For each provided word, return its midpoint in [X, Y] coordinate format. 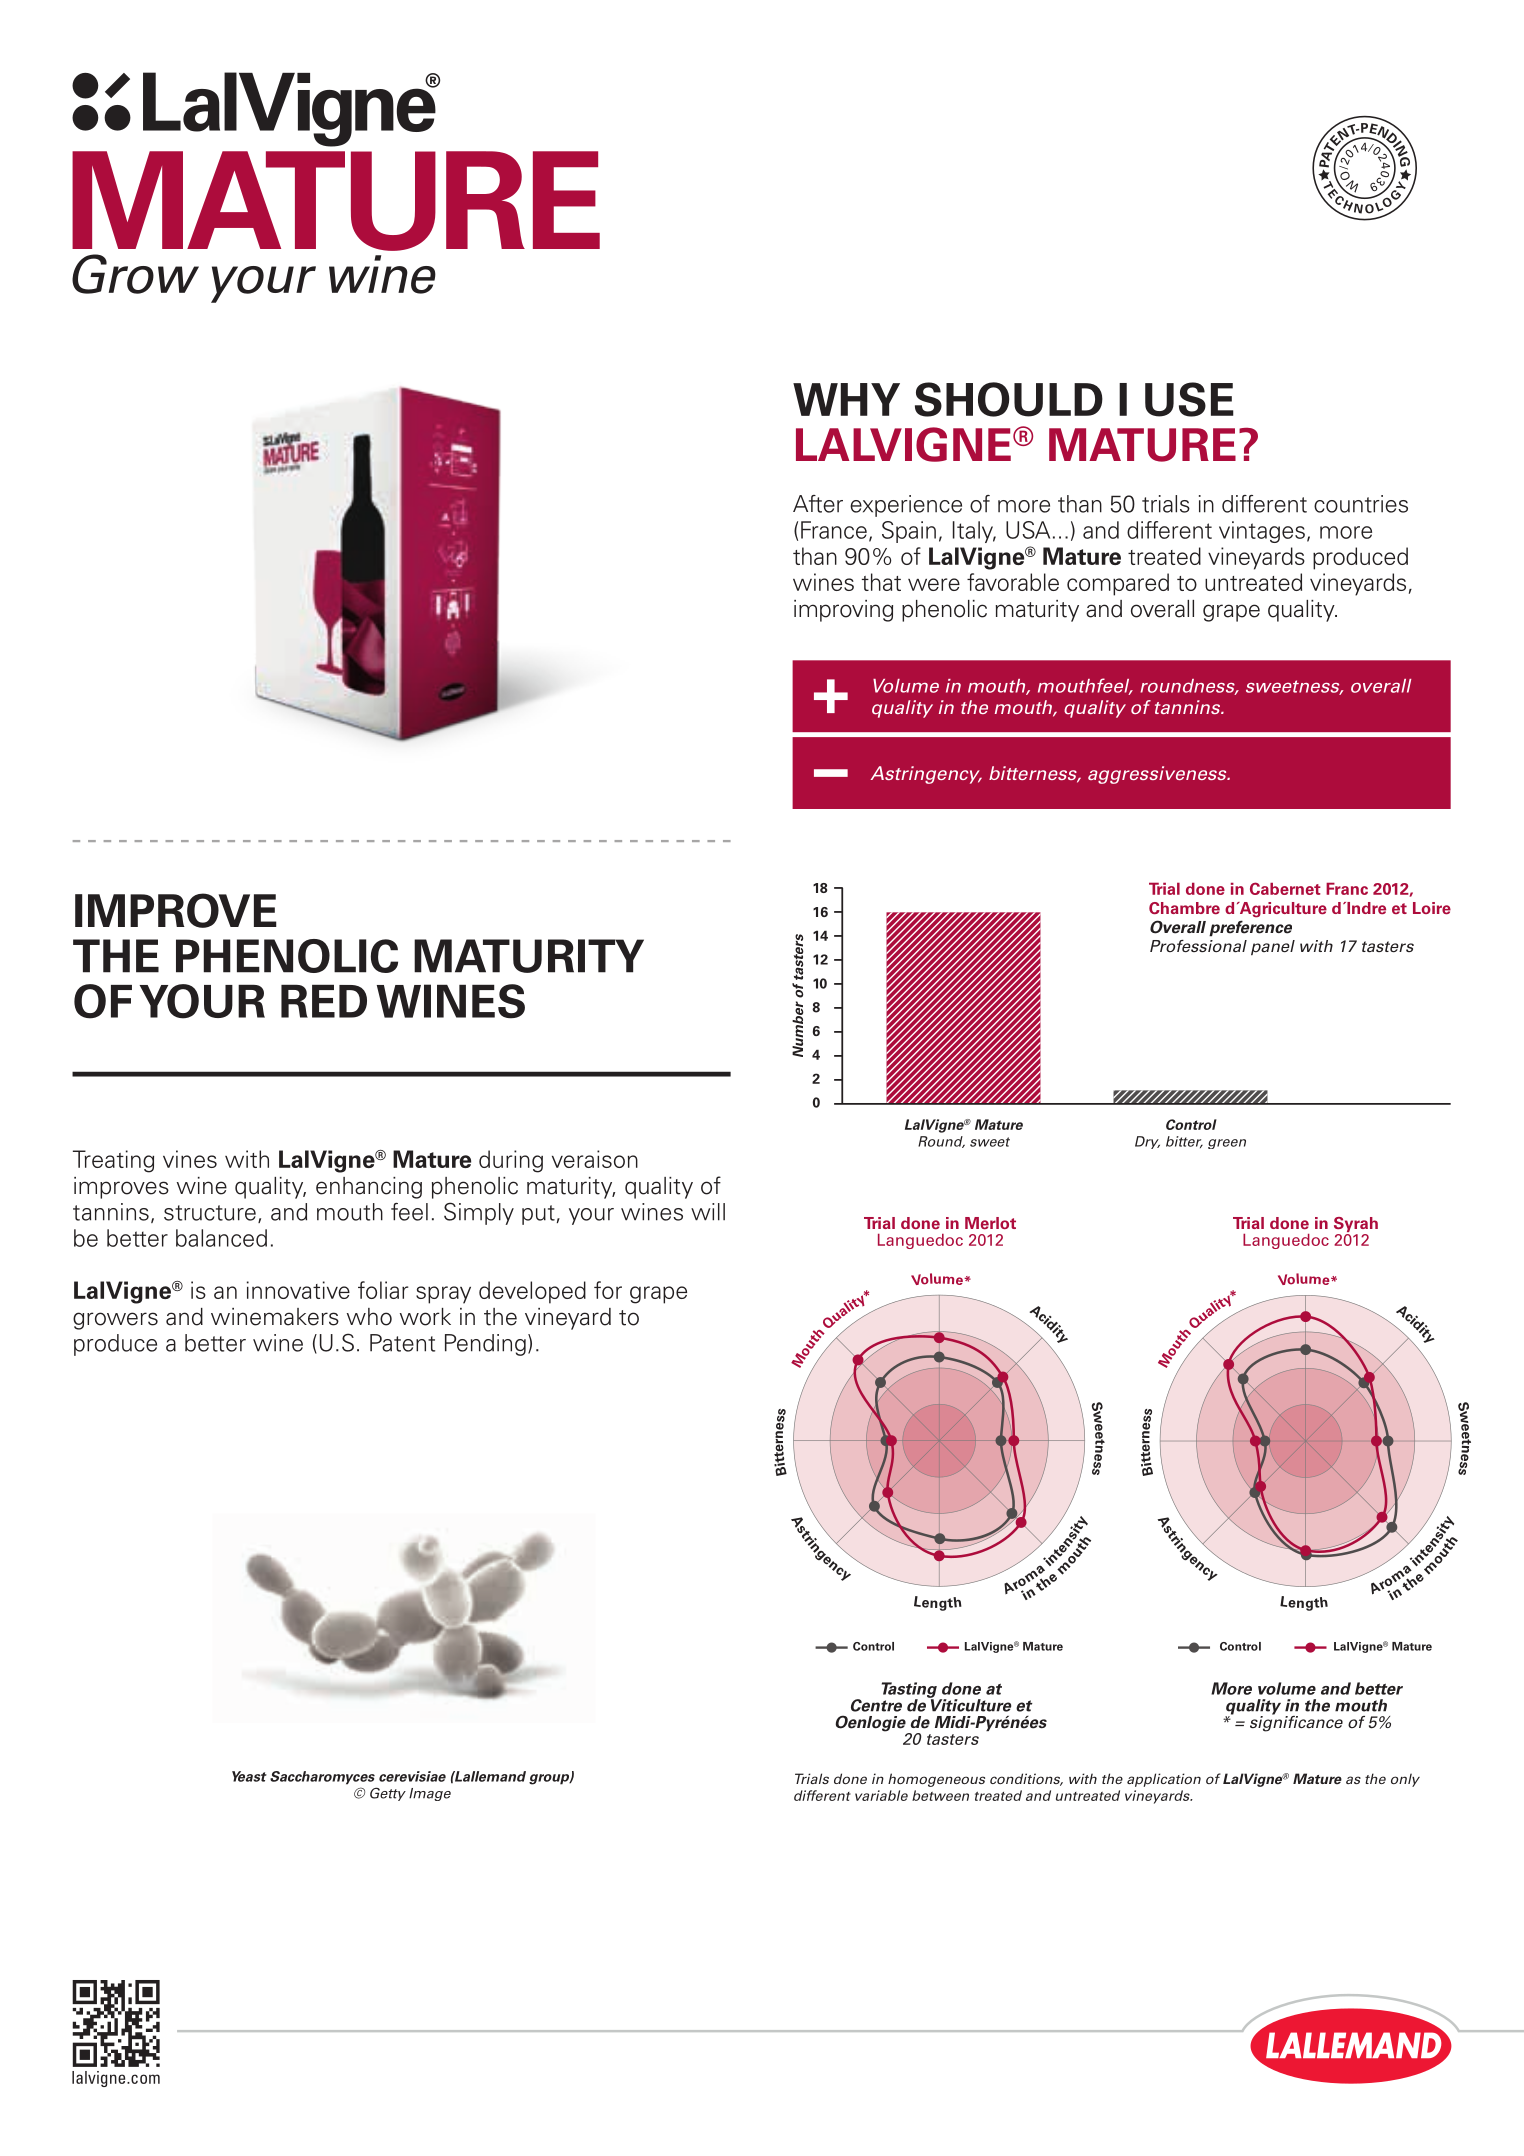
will [708, 1212]
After [818, 504]
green [1227, 1144]
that [881, 582]
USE [1189, 399]
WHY [846, 399]
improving [843, 611]
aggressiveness [1158, 775]
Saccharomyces [322, 1778]
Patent [402, 1343]
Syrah [1356, 1226]
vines [190, 1159]
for [608, 1290]
